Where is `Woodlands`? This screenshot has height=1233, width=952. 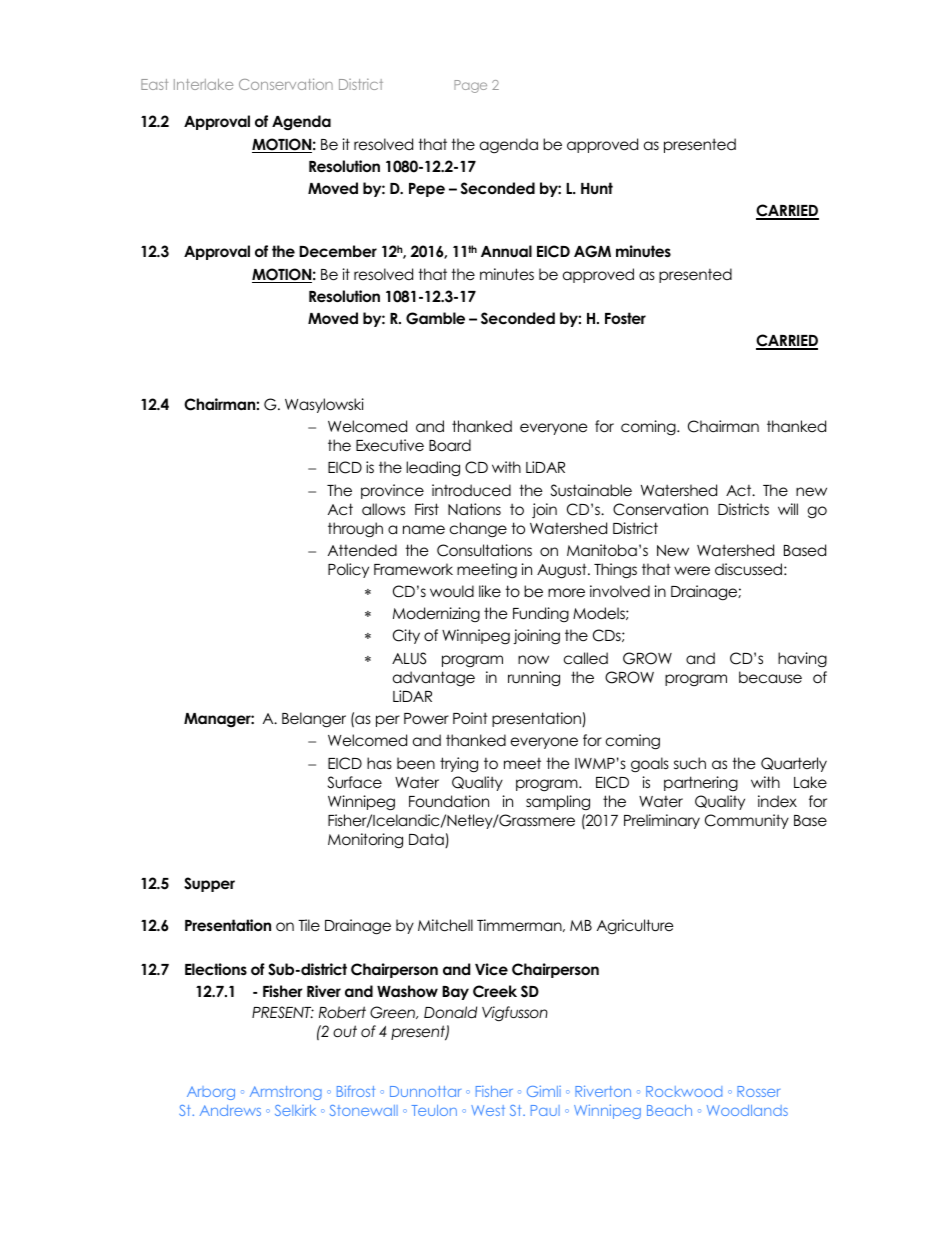
Woodlands is located at coordinates (747, 1110).
